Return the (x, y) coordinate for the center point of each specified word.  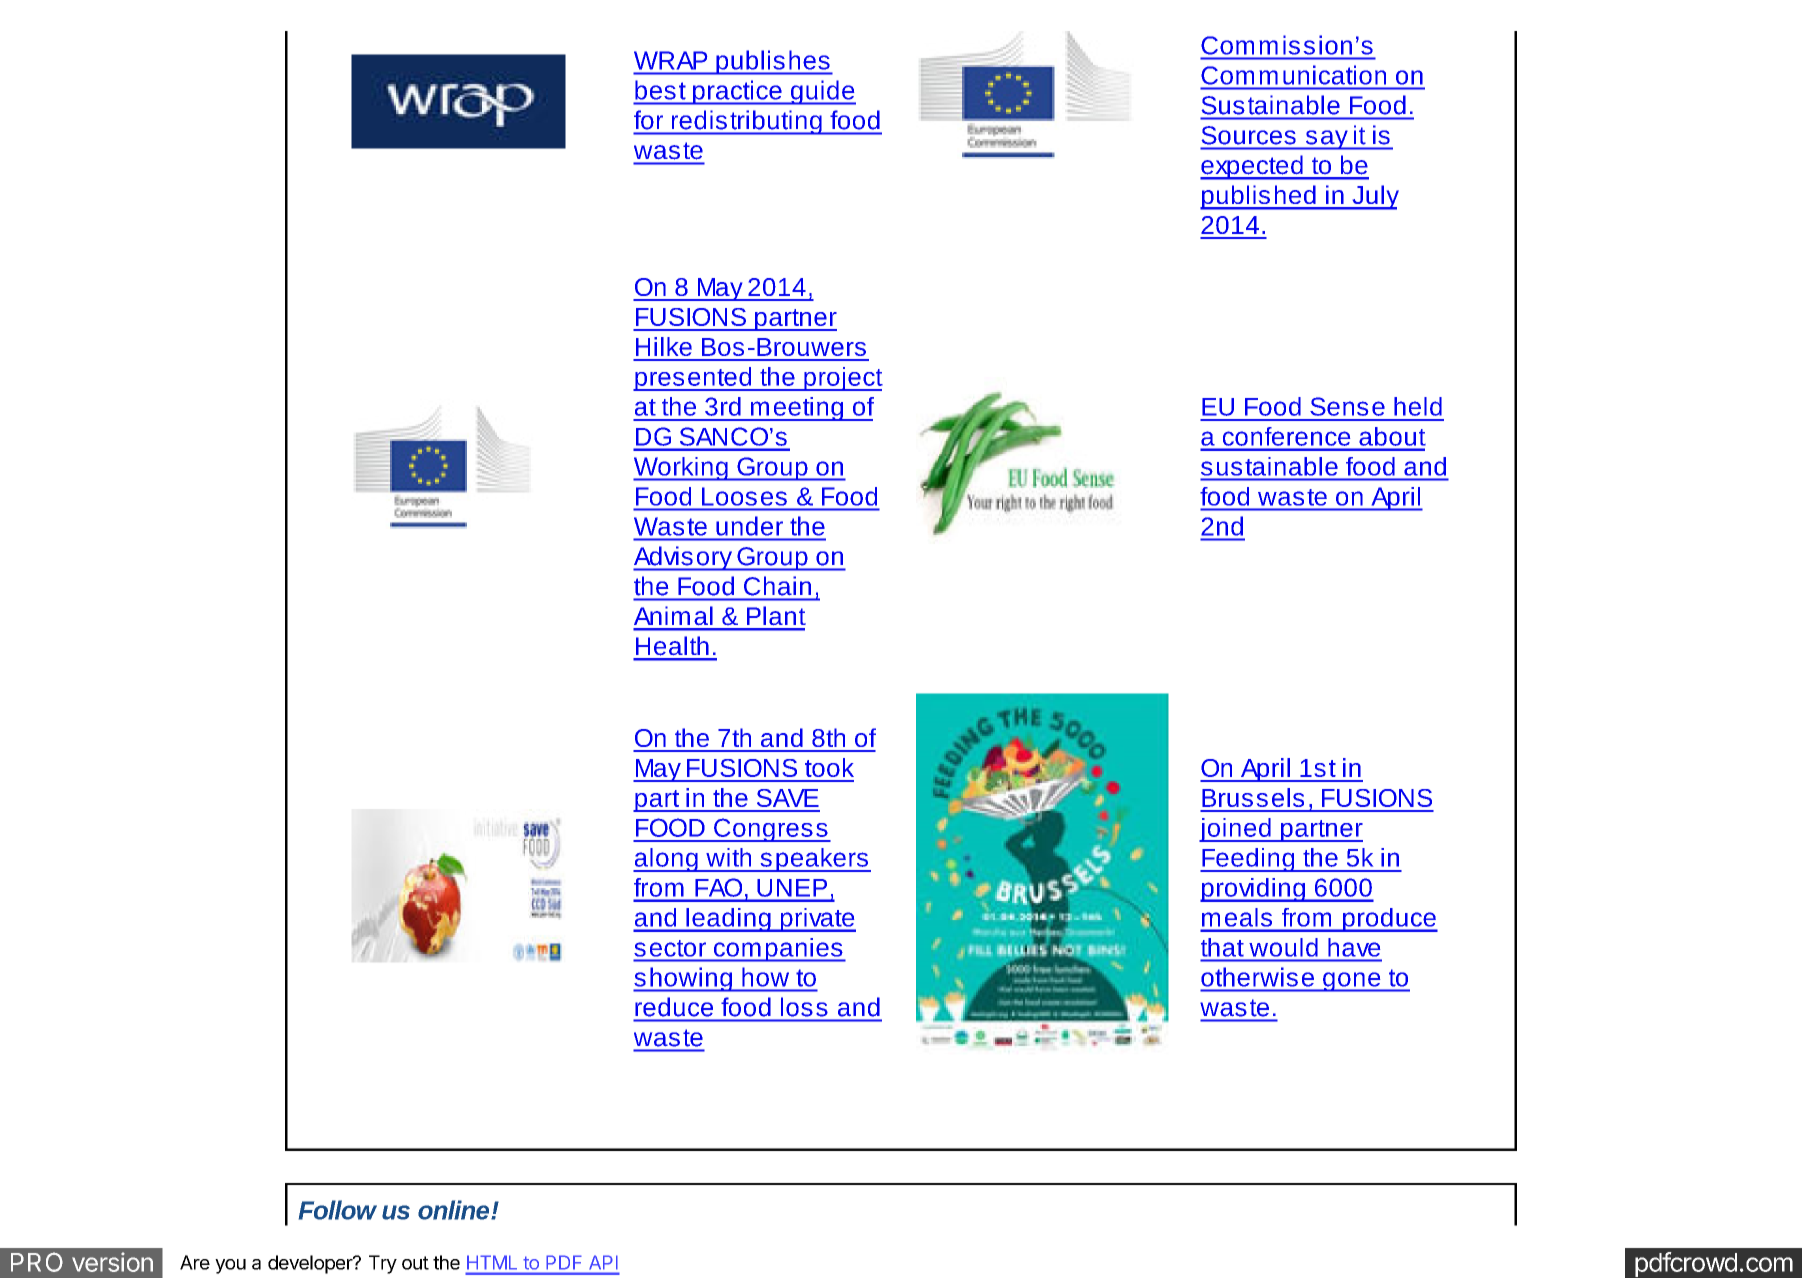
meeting (797, 409)
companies (778, 950)
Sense (1347, 406)
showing (683, 979)
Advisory (683, 558)
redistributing (746, 122)
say (1326, 140)
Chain (777, 586)
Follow (338, 1210)
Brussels (1253, 797)
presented (693, 379)
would (1283, 947)
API (603, 1262)
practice (737, 92)
